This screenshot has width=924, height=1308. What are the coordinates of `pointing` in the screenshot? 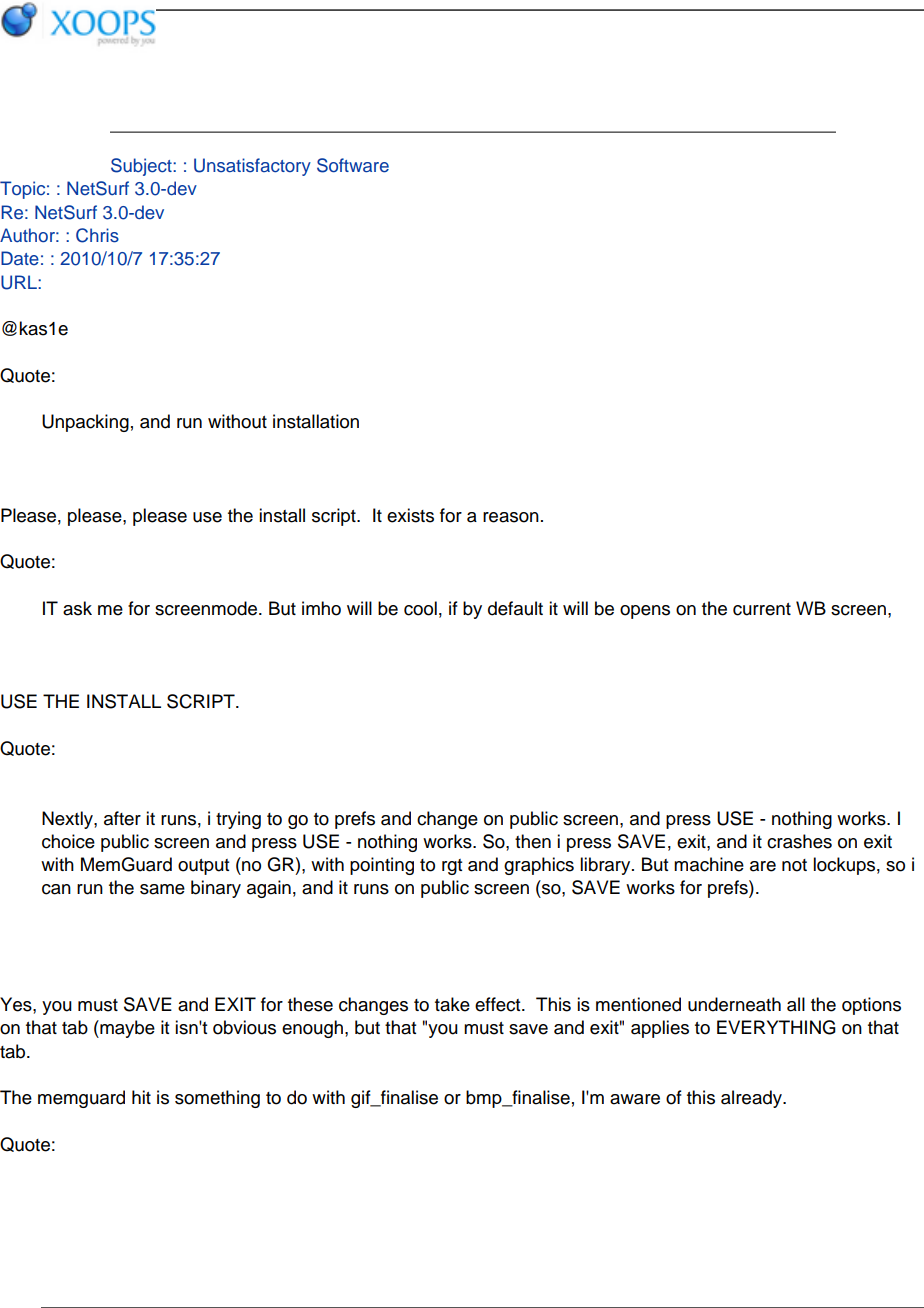 It's located at (382, 866).
